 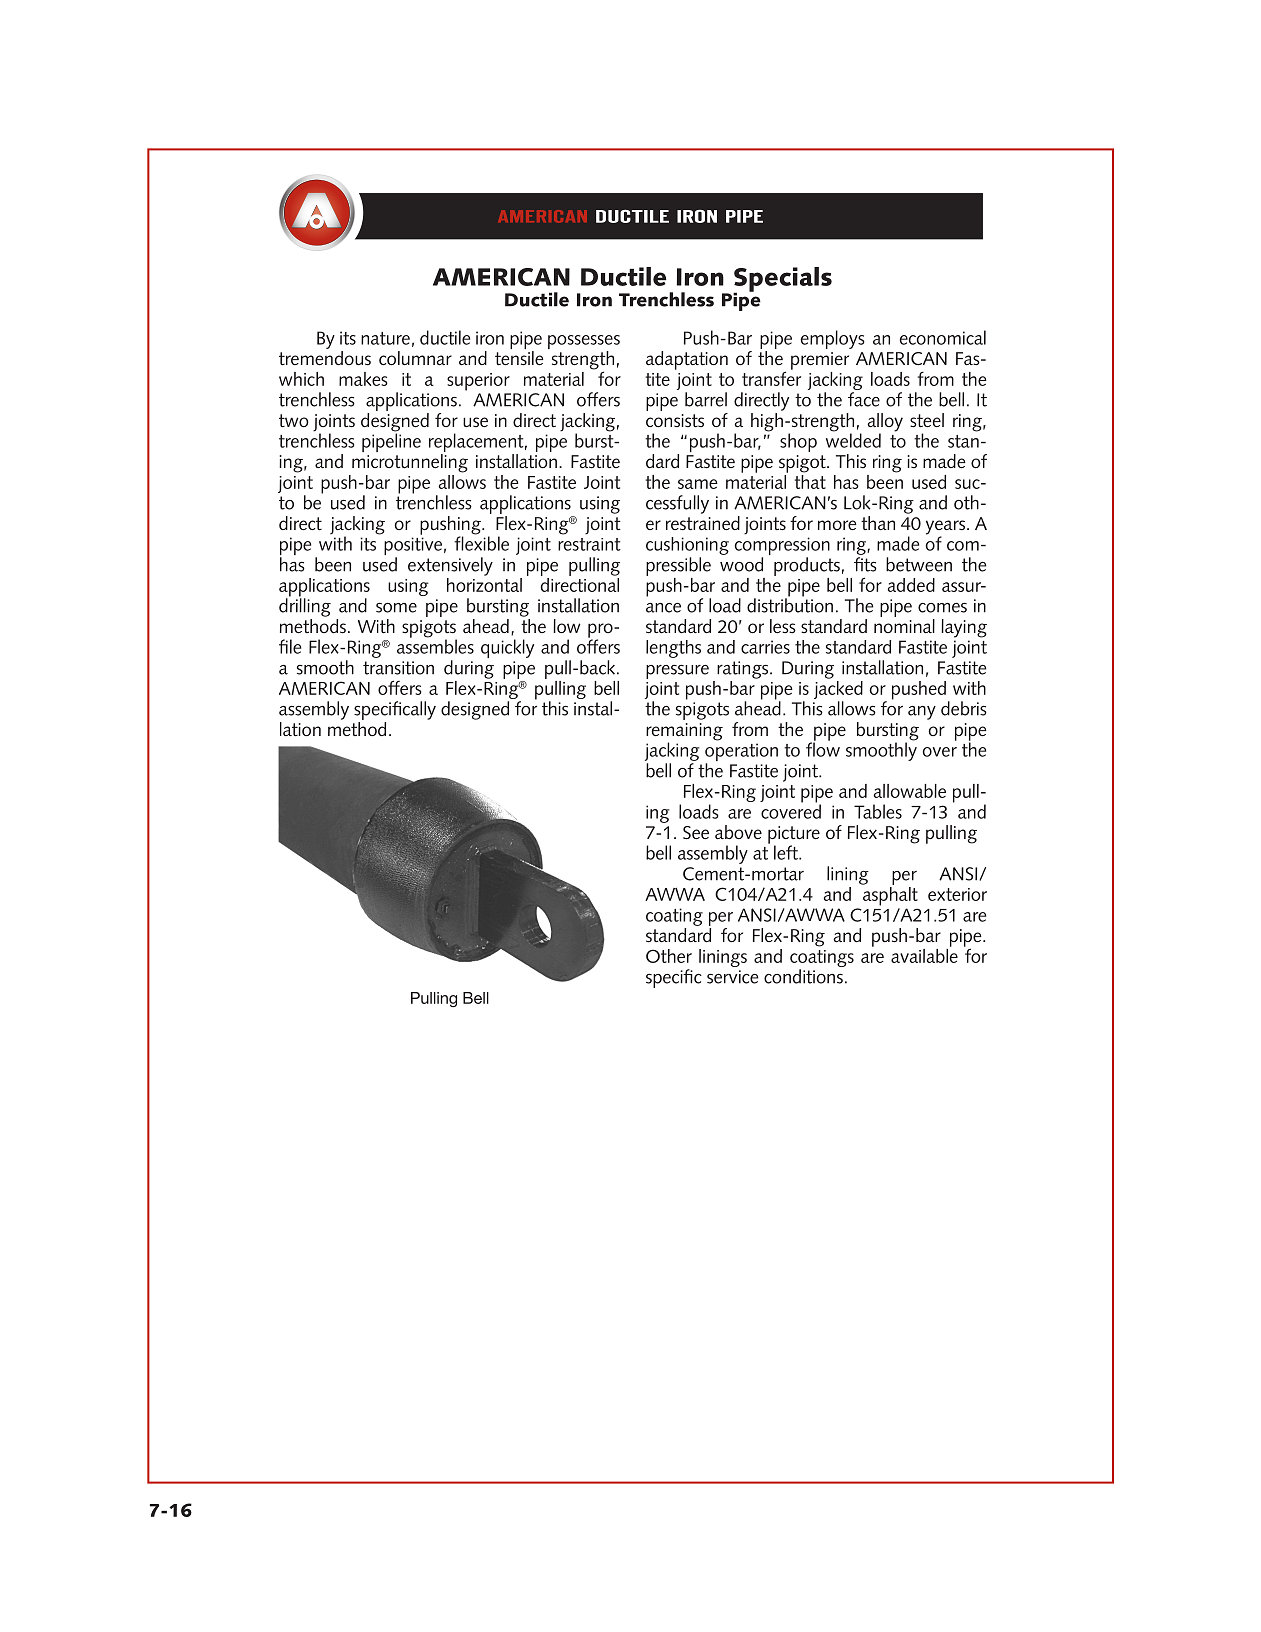 What do you see at coordinates (904, 626) in the page?
I see `nominal` at bounding box center [904, 626].
